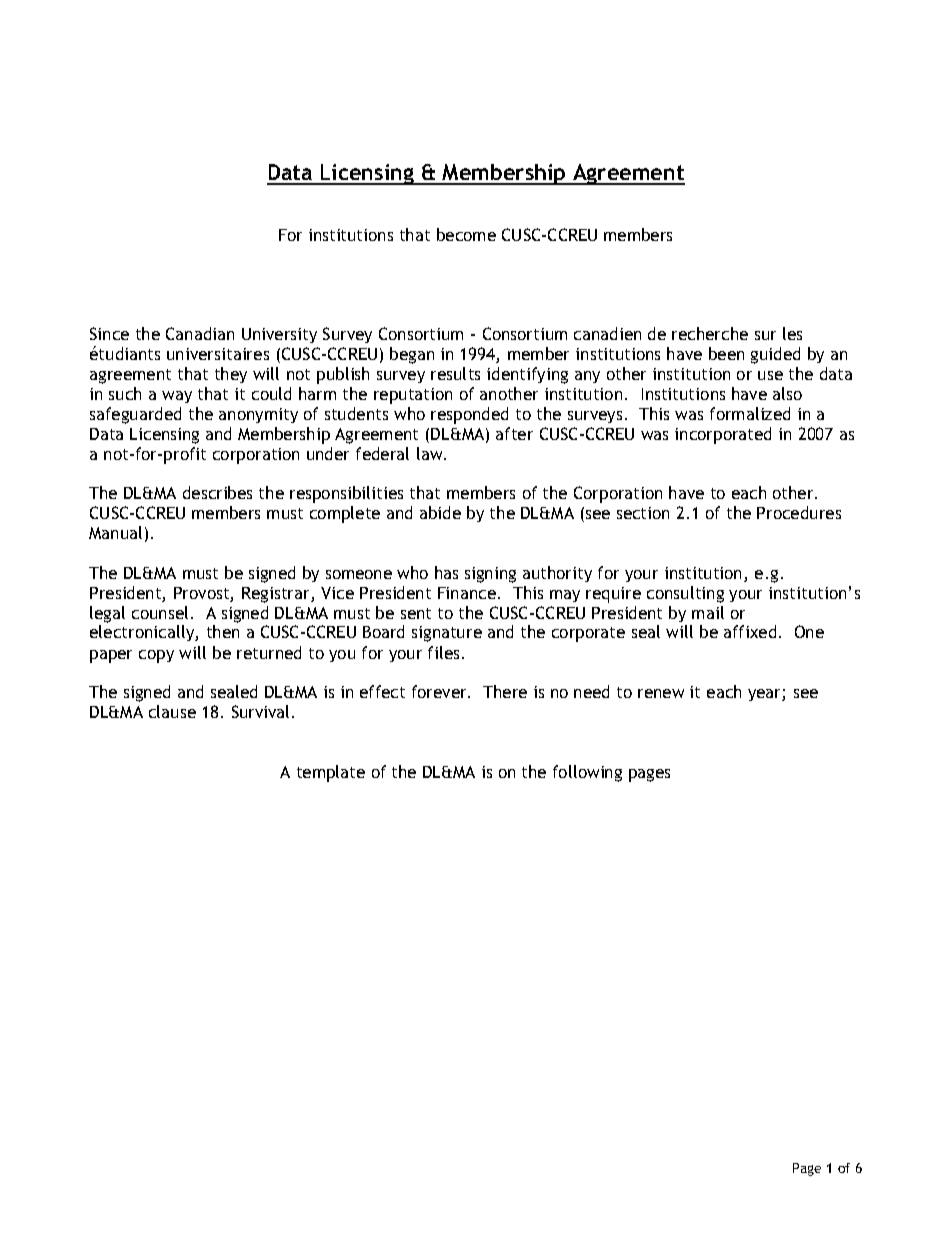 This document has width=952, height=1233. Describe the element at coordinates (466, 234) in the document. I see `become` at that location.
